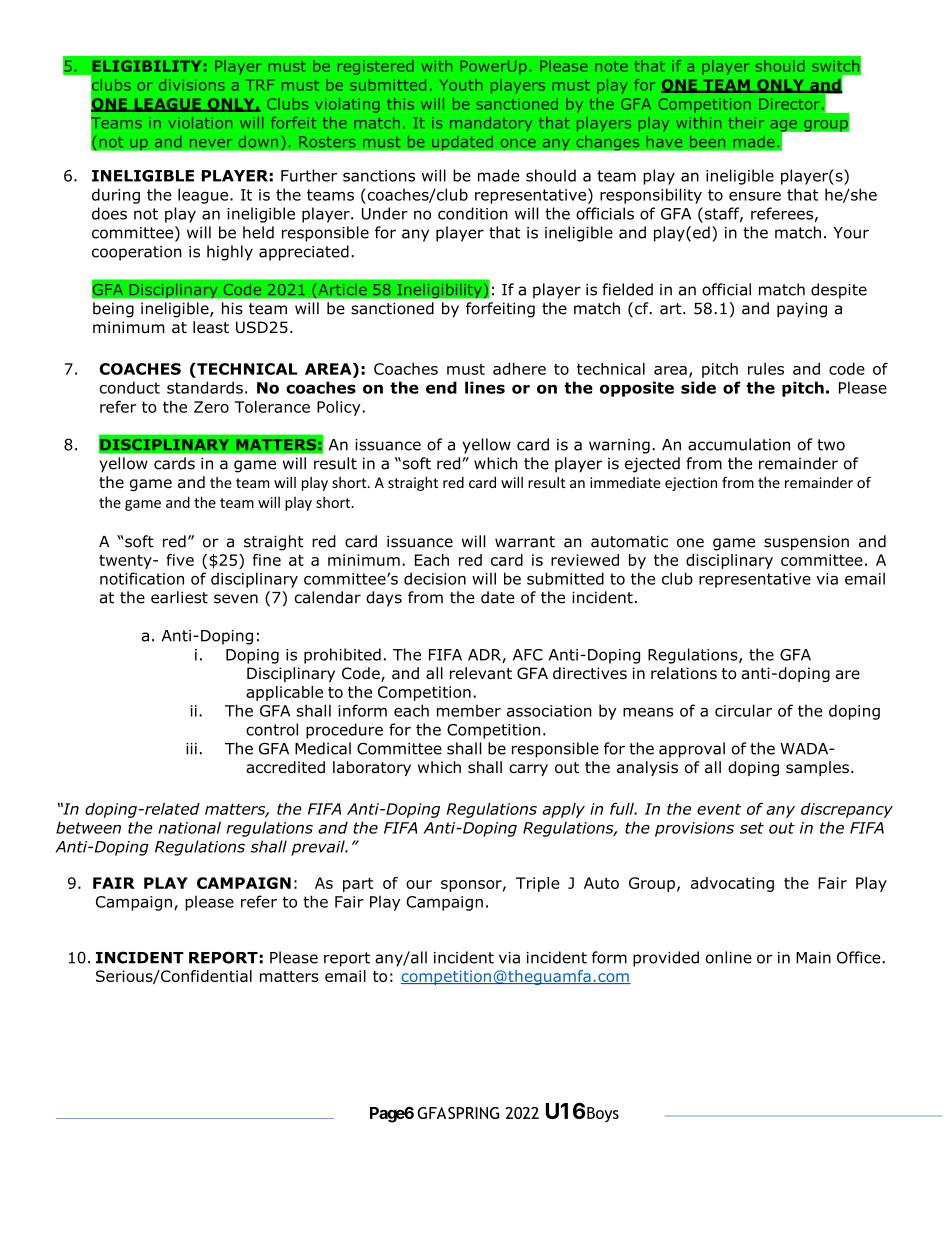 The width and height of the document is (952, 1233). What do you see at coordinates (192, 85) in the document?
I see `divisions` at bounding box center [192, 85].
